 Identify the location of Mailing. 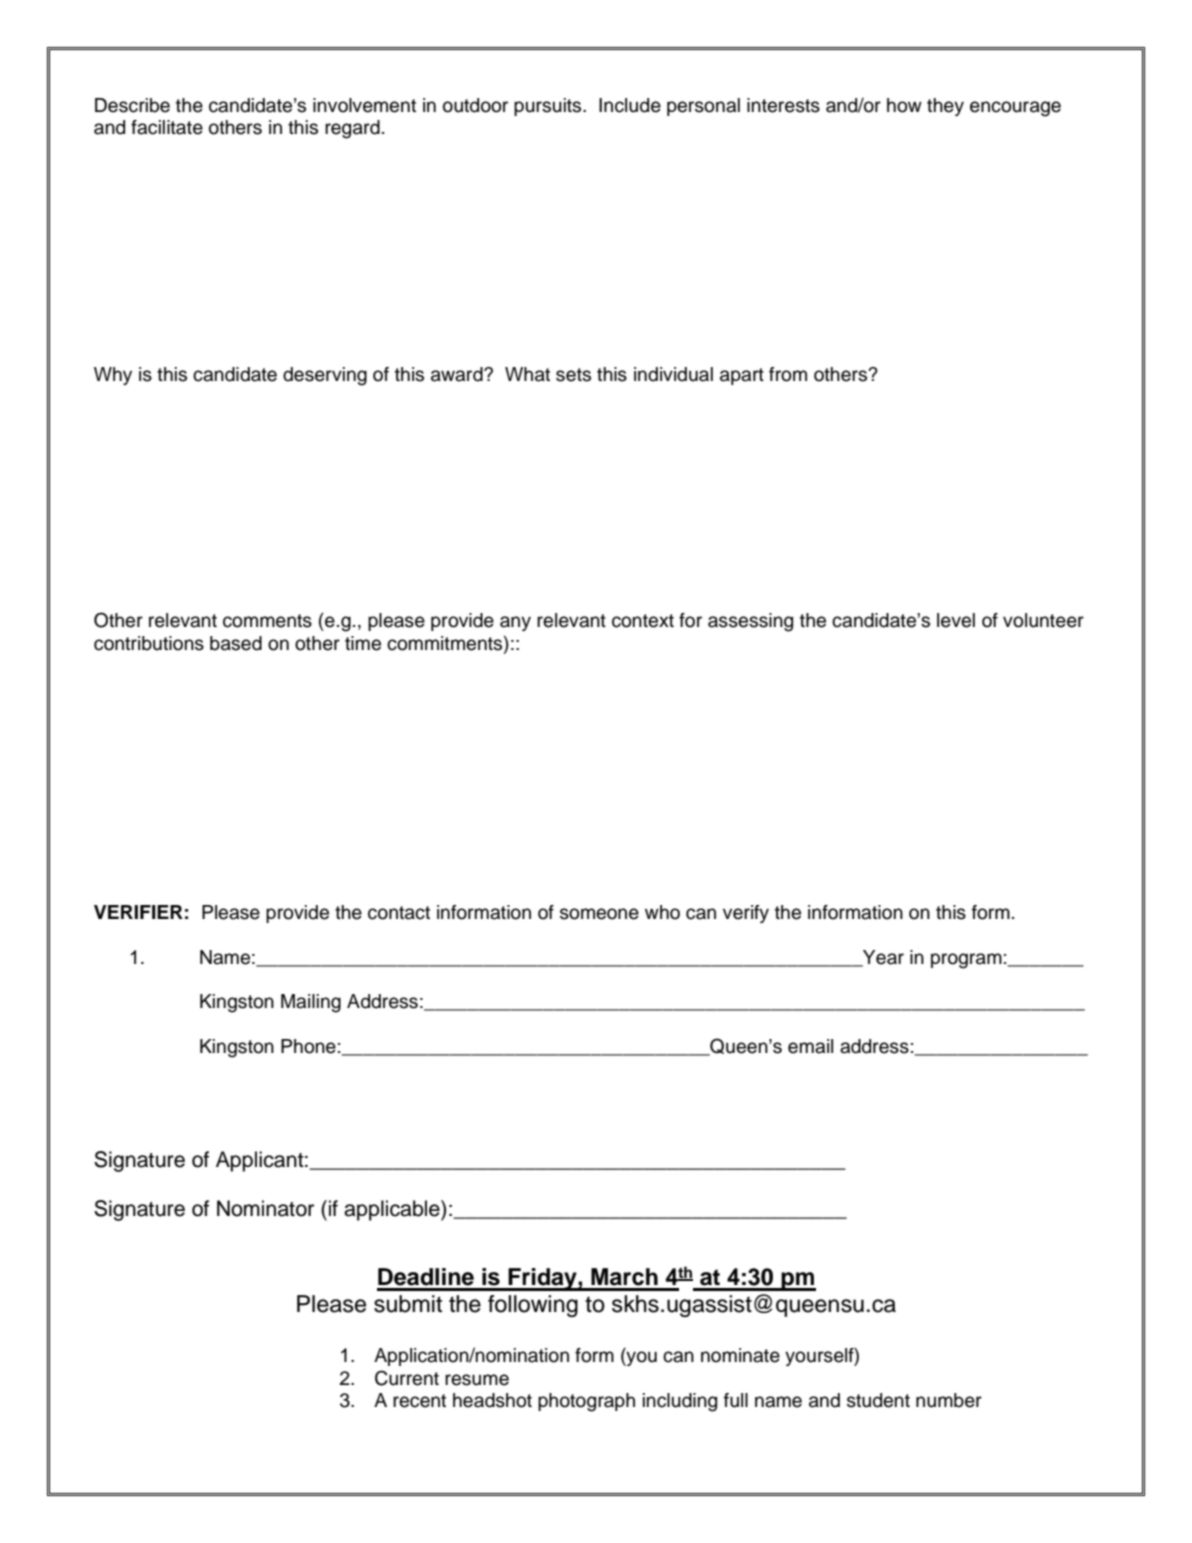
(311, 1003).
